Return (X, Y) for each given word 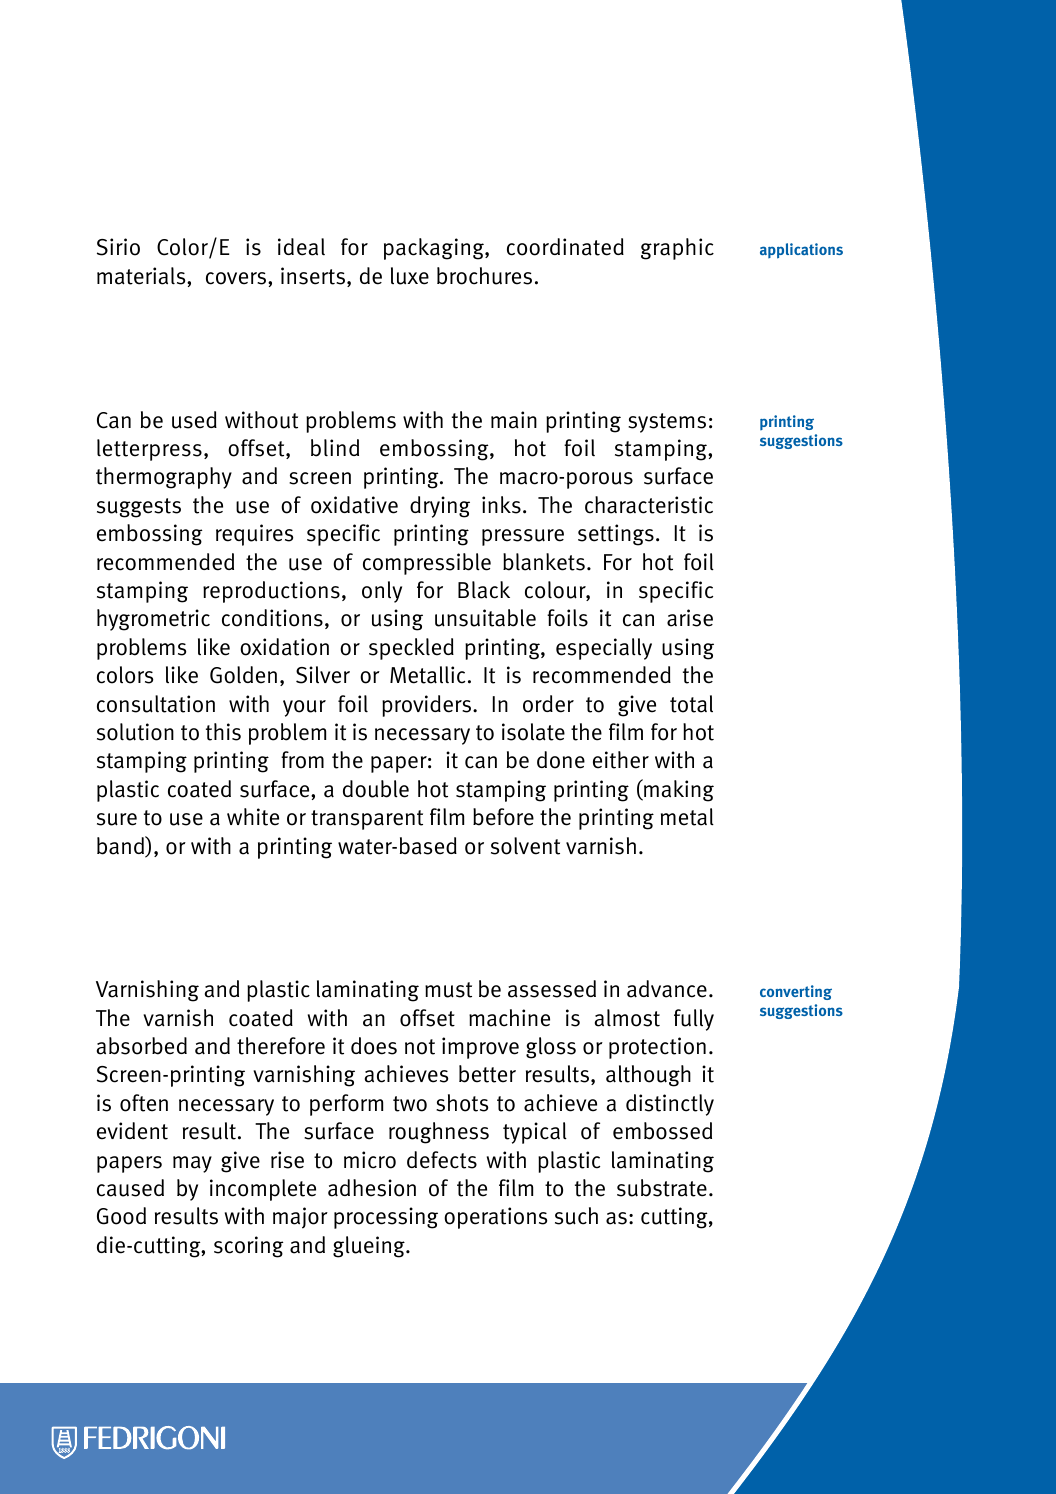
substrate (662, 1188)
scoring (248, 1247)
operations (495, 1218)
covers (237, 278)
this (223, 732)
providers (426, 706)
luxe (410, 276)
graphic (677, 249)
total (691, 704)
